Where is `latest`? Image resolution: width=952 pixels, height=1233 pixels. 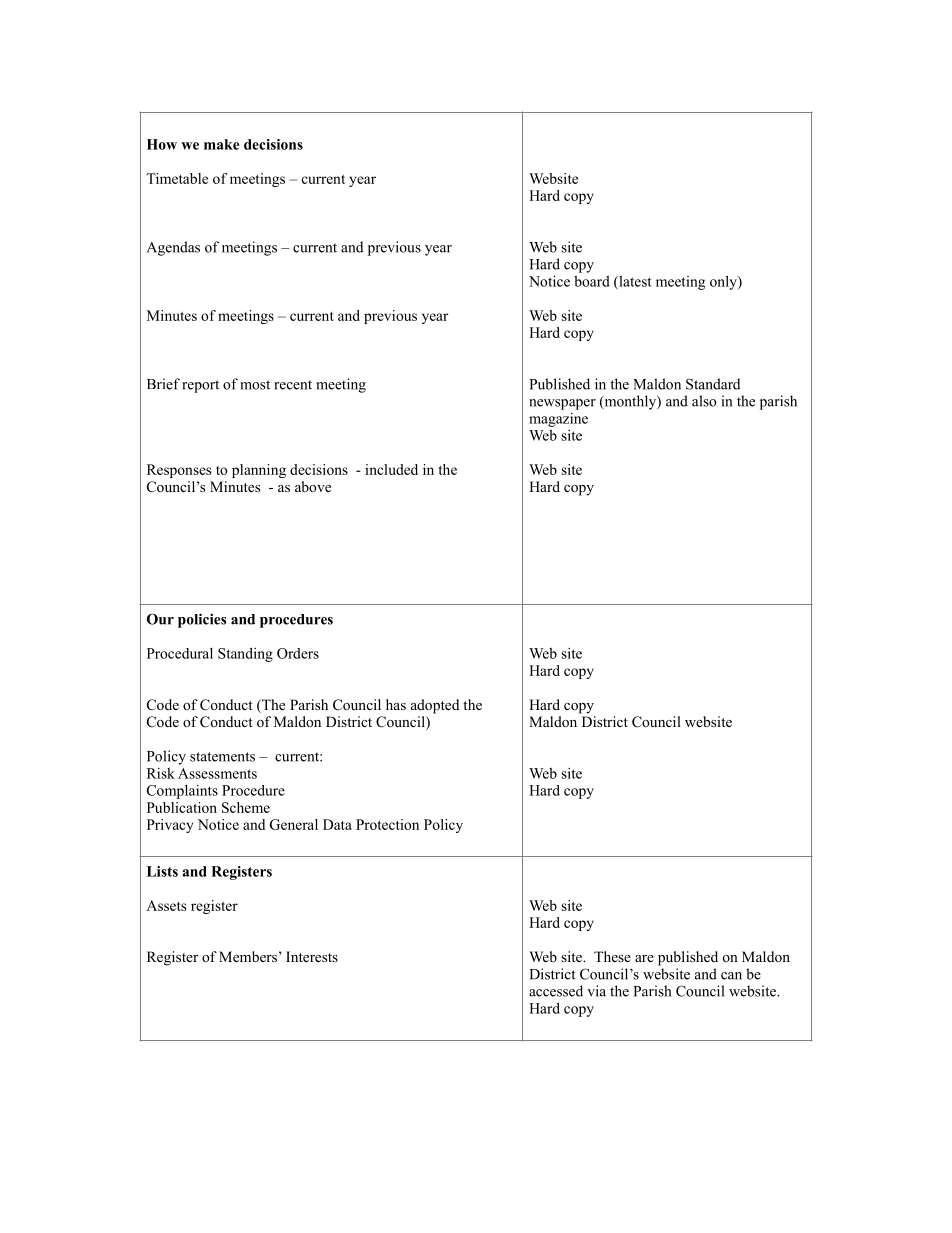
latest is located at coordinates (634, 282).
